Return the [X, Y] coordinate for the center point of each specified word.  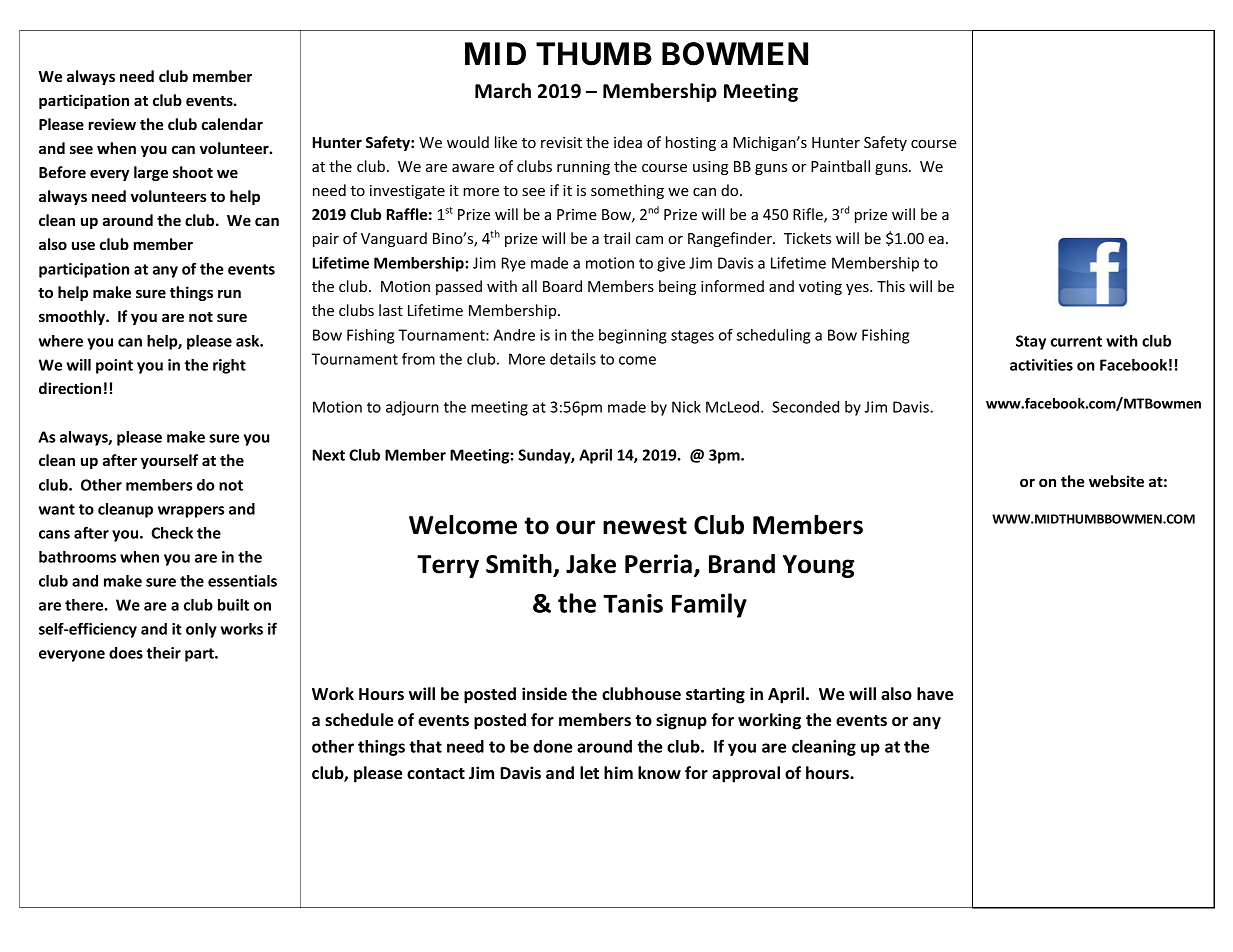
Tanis [633, 603]
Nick [686, 407]
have [935, 694]
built [233, 605]
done [552, 746]
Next [329, 455]
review [112, 124]
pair [326, 240]
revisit [561, 142]
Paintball [840, 166]
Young [819, 566]
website [1116, 481]
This [891, 286]
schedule [359, 720]
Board [562, 286]
